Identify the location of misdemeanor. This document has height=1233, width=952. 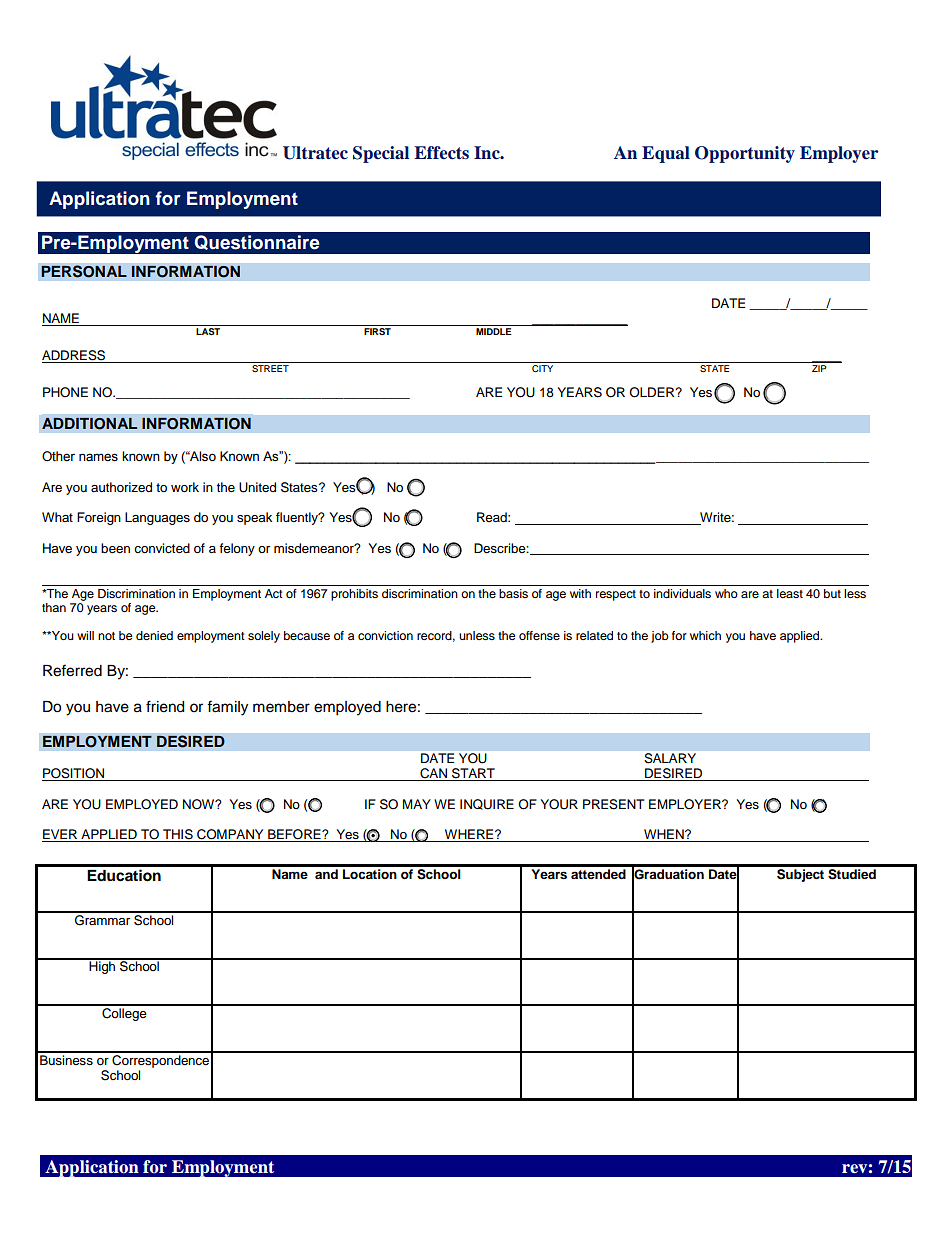
(315, 548).
